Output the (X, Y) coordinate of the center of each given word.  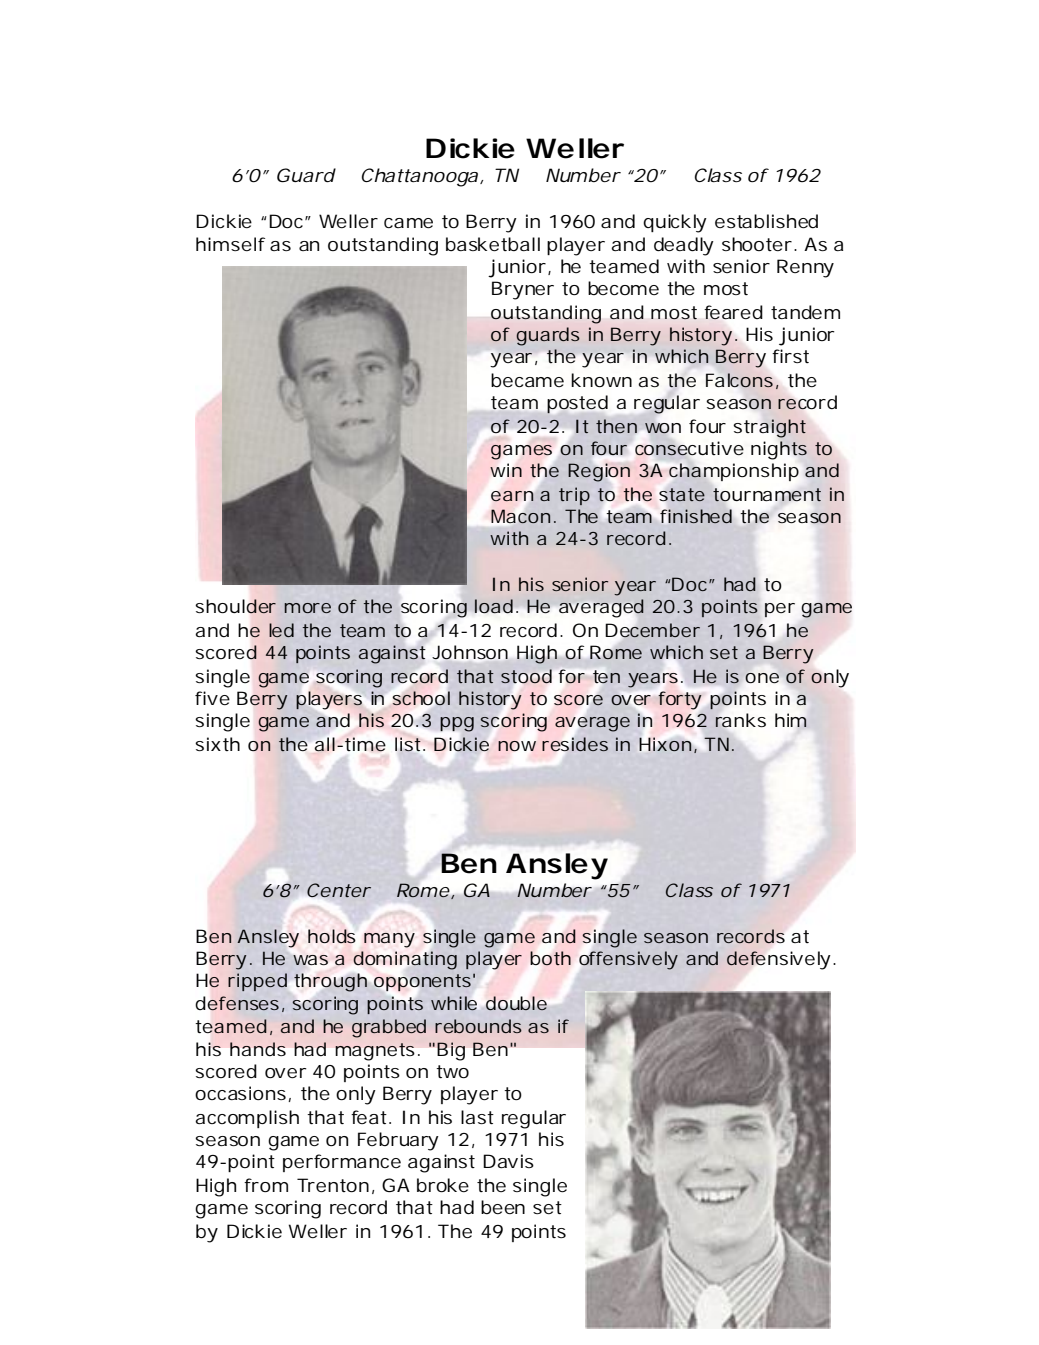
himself (230, 244)
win (506, 470)
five (212, 698)
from (266, 1185)
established (766, 221)
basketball (493, 244)
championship (734, 473)
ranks (740, 720)
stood (526, 676)
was (310, 960)
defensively (778, 960)
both (550, 958)
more (307, 608)
